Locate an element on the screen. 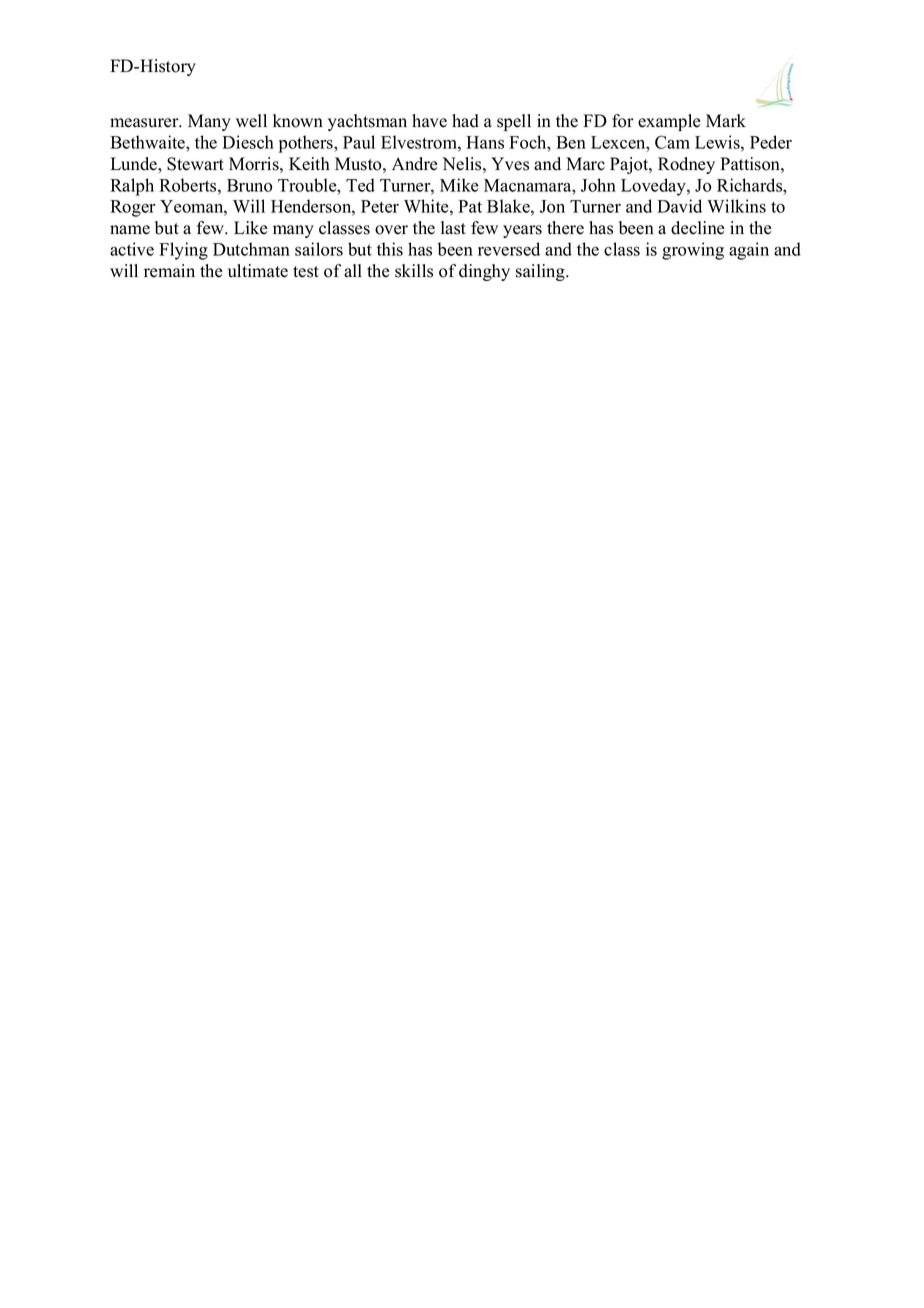 Image resolution: width=924 pixels, height=1308 pixels. Like is located at coordinates (250, 228).
